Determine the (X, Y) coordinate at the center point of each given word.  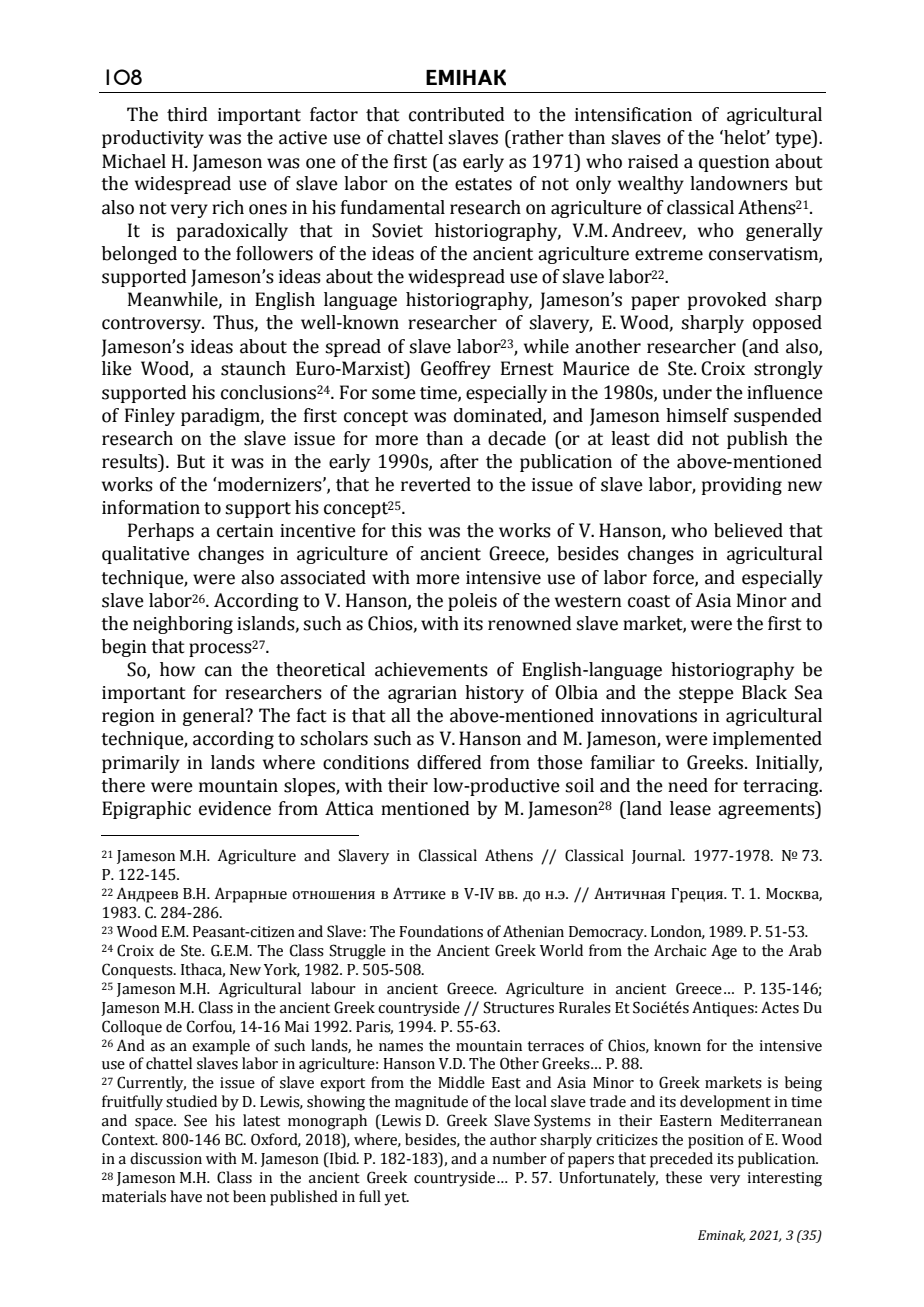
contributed (457, 114)
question (734, 163)
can (218, 671)
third (187, 114)
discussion (166, 1158)
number (519, 1158)
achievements (431, 669)
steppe (706, 695)
